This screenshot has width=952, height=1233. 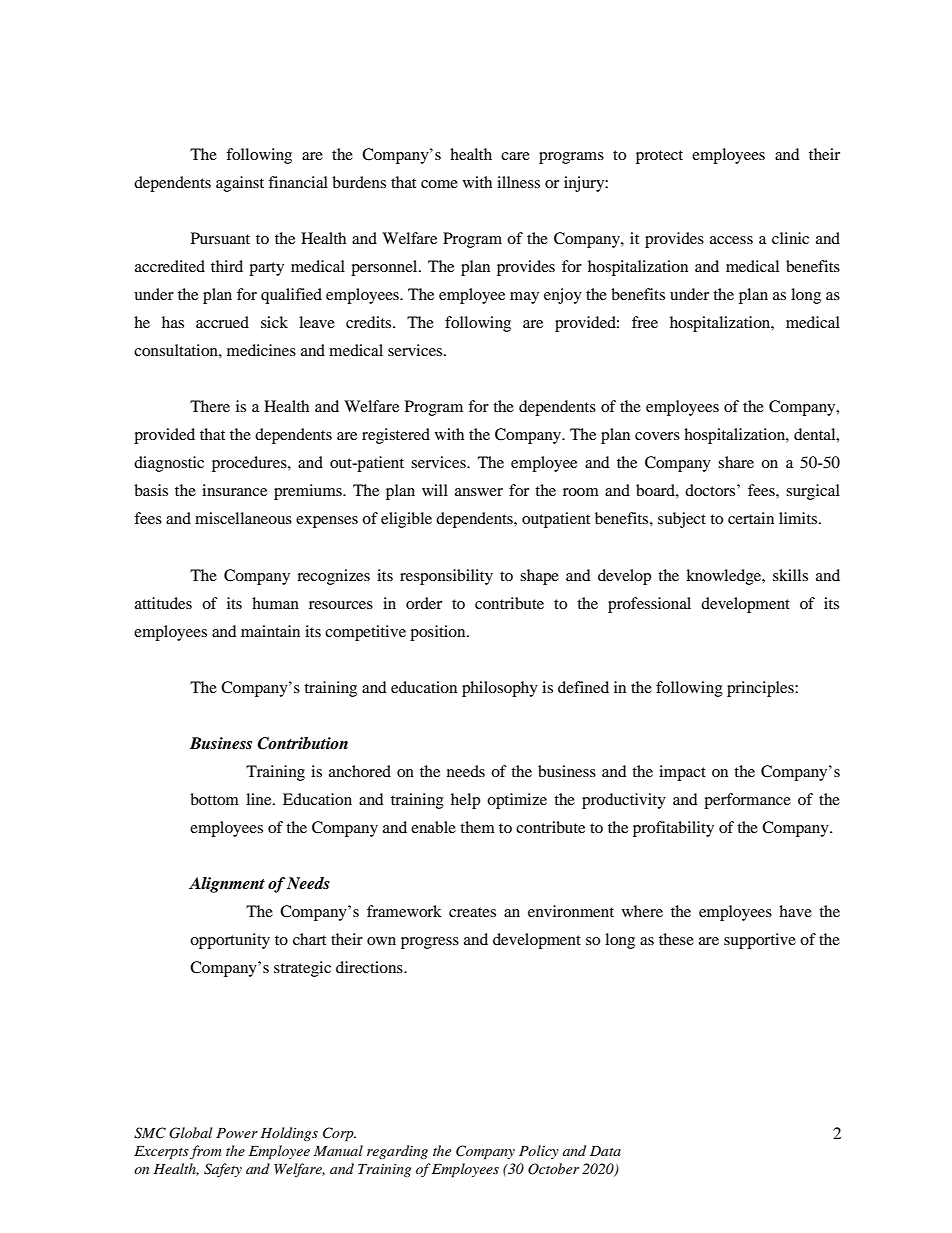 What do you see at coordinates (237, 1133) in the screenshot?
I see `Power` at bounding box center [237, 1133].
